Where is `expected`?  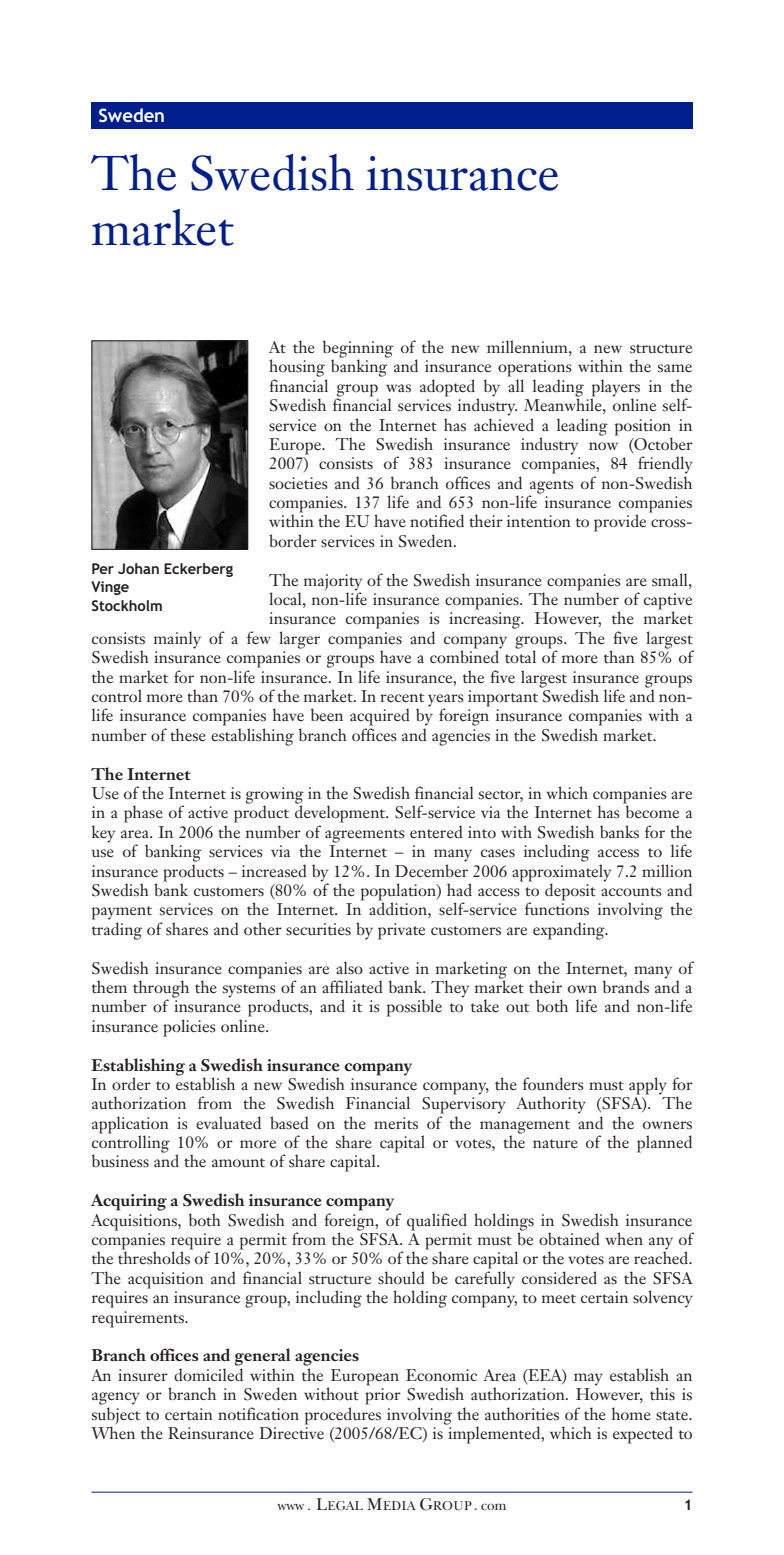
expected is located at coordinates (643, 1435).
